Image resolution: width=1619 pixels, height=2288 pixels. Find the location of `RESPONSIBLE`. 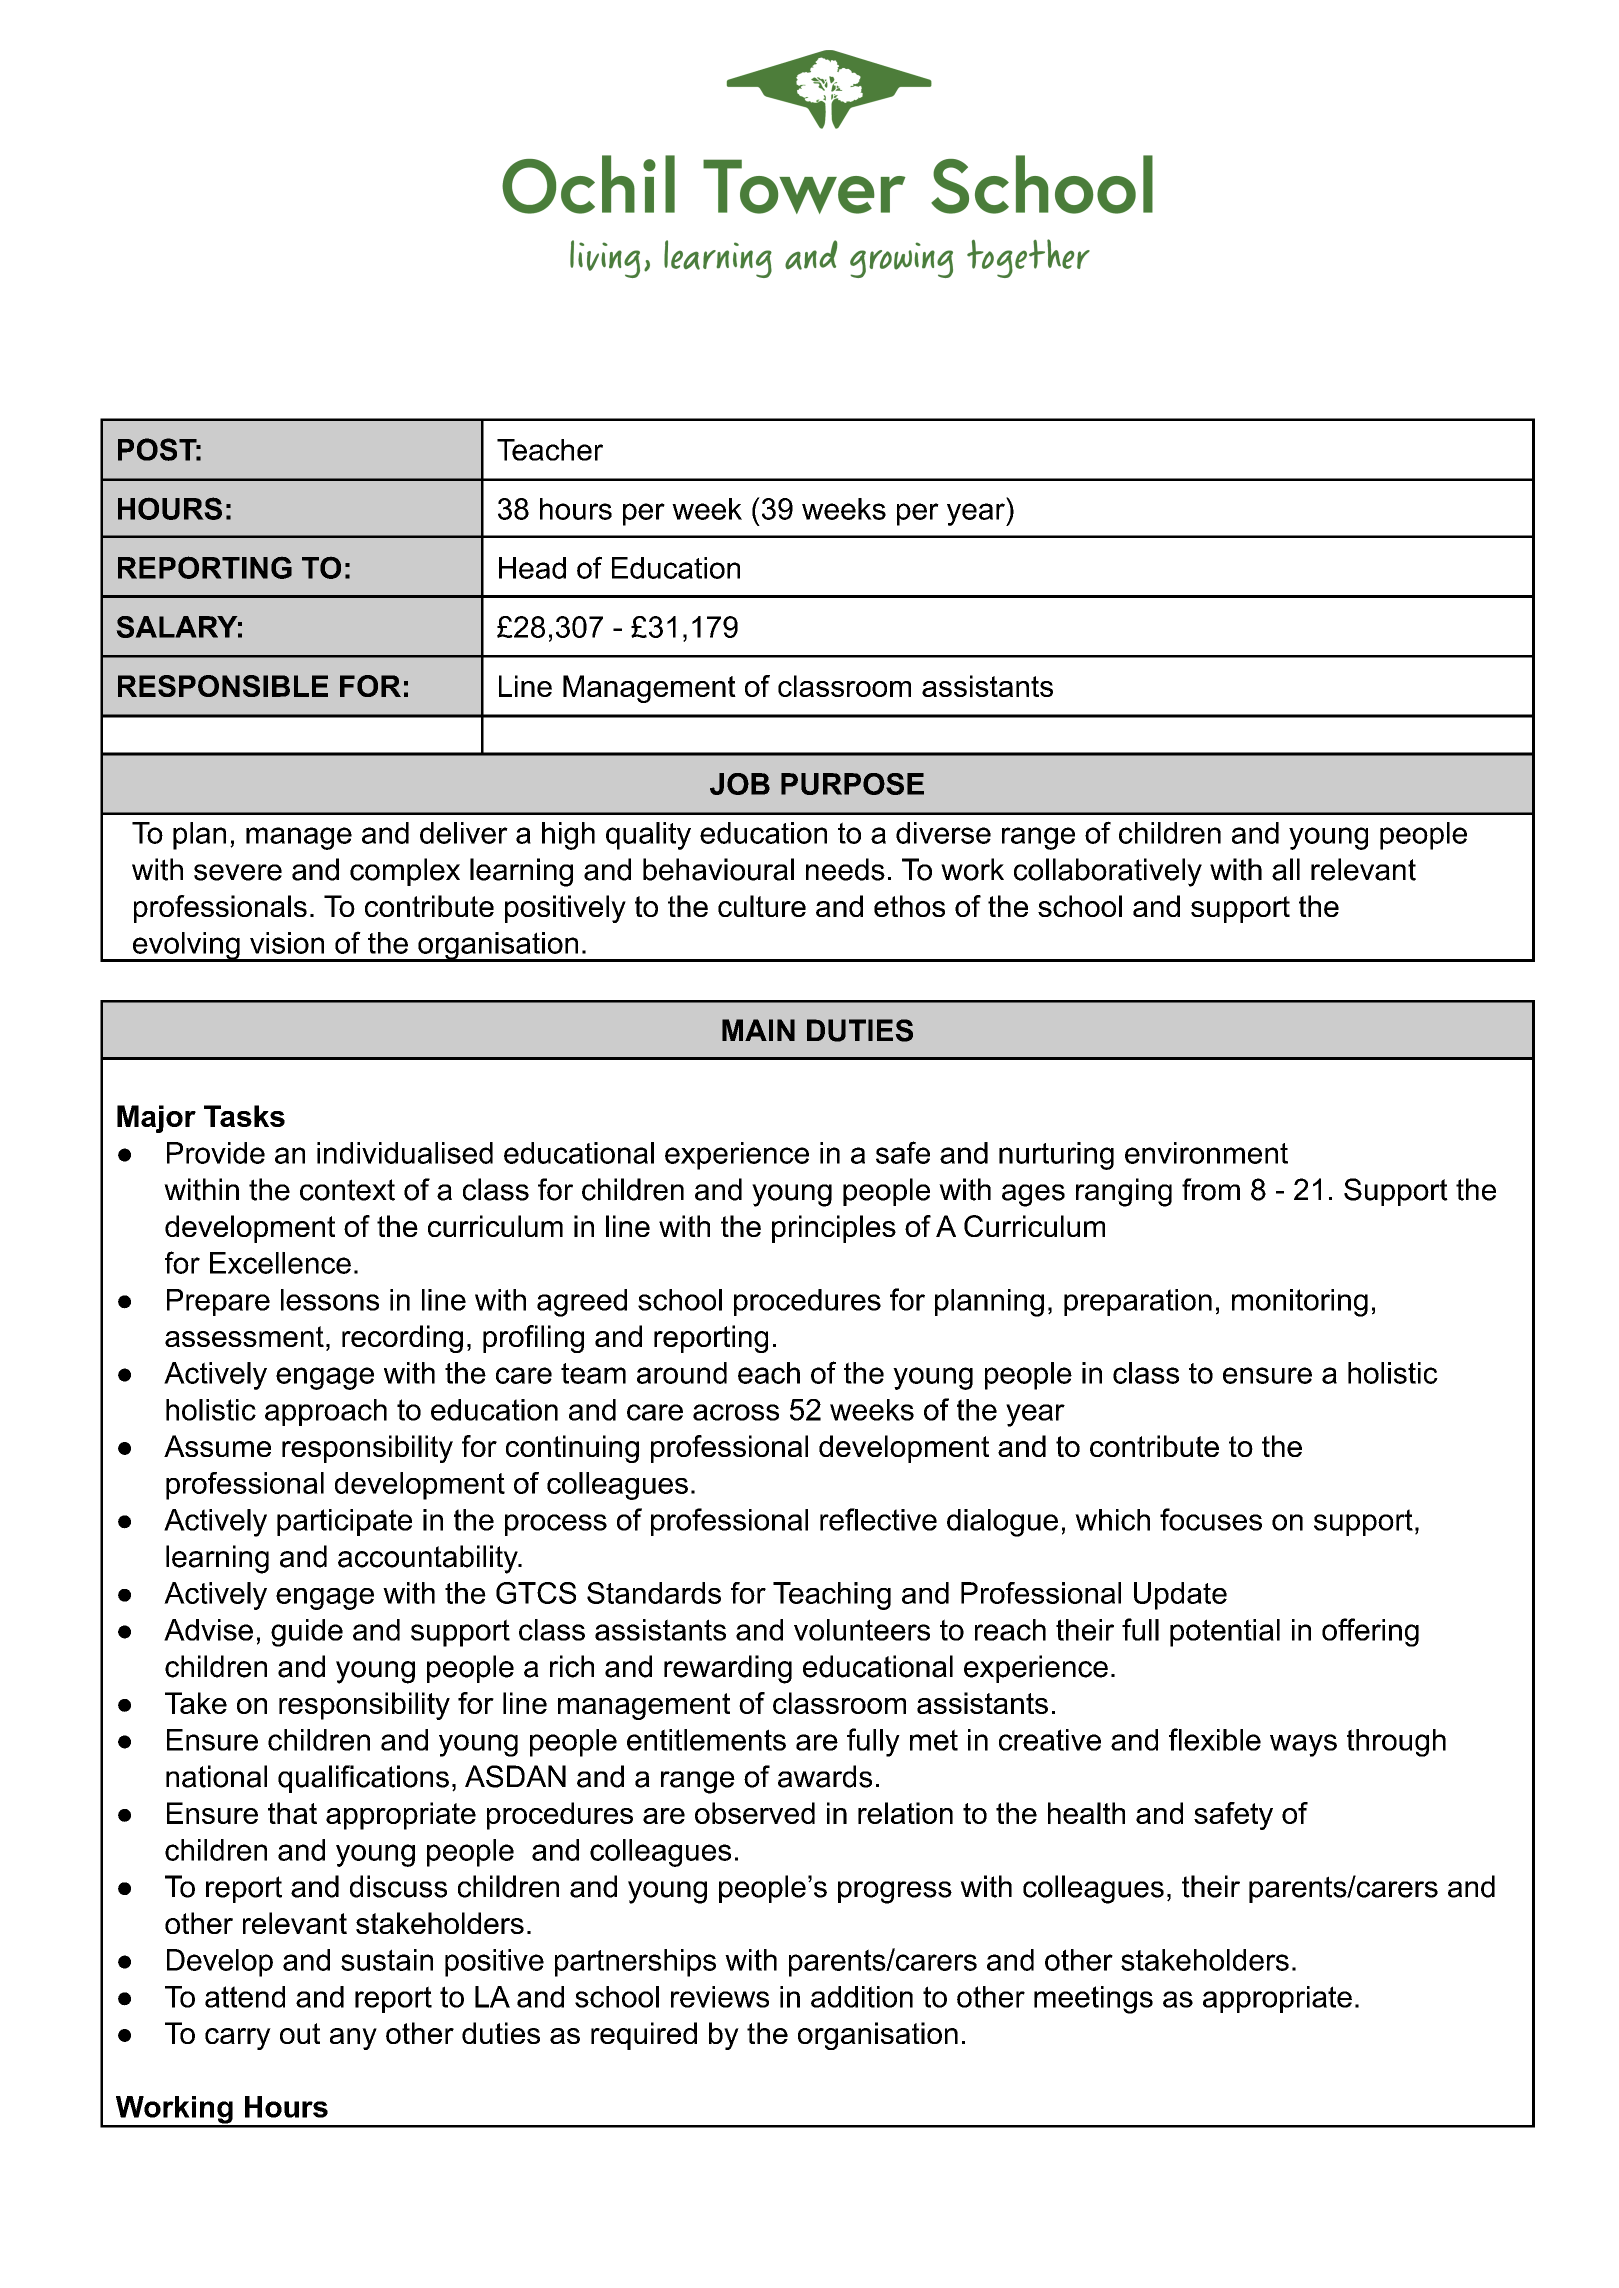

RESPONSIBLE is located at coordinates (223, 686).
